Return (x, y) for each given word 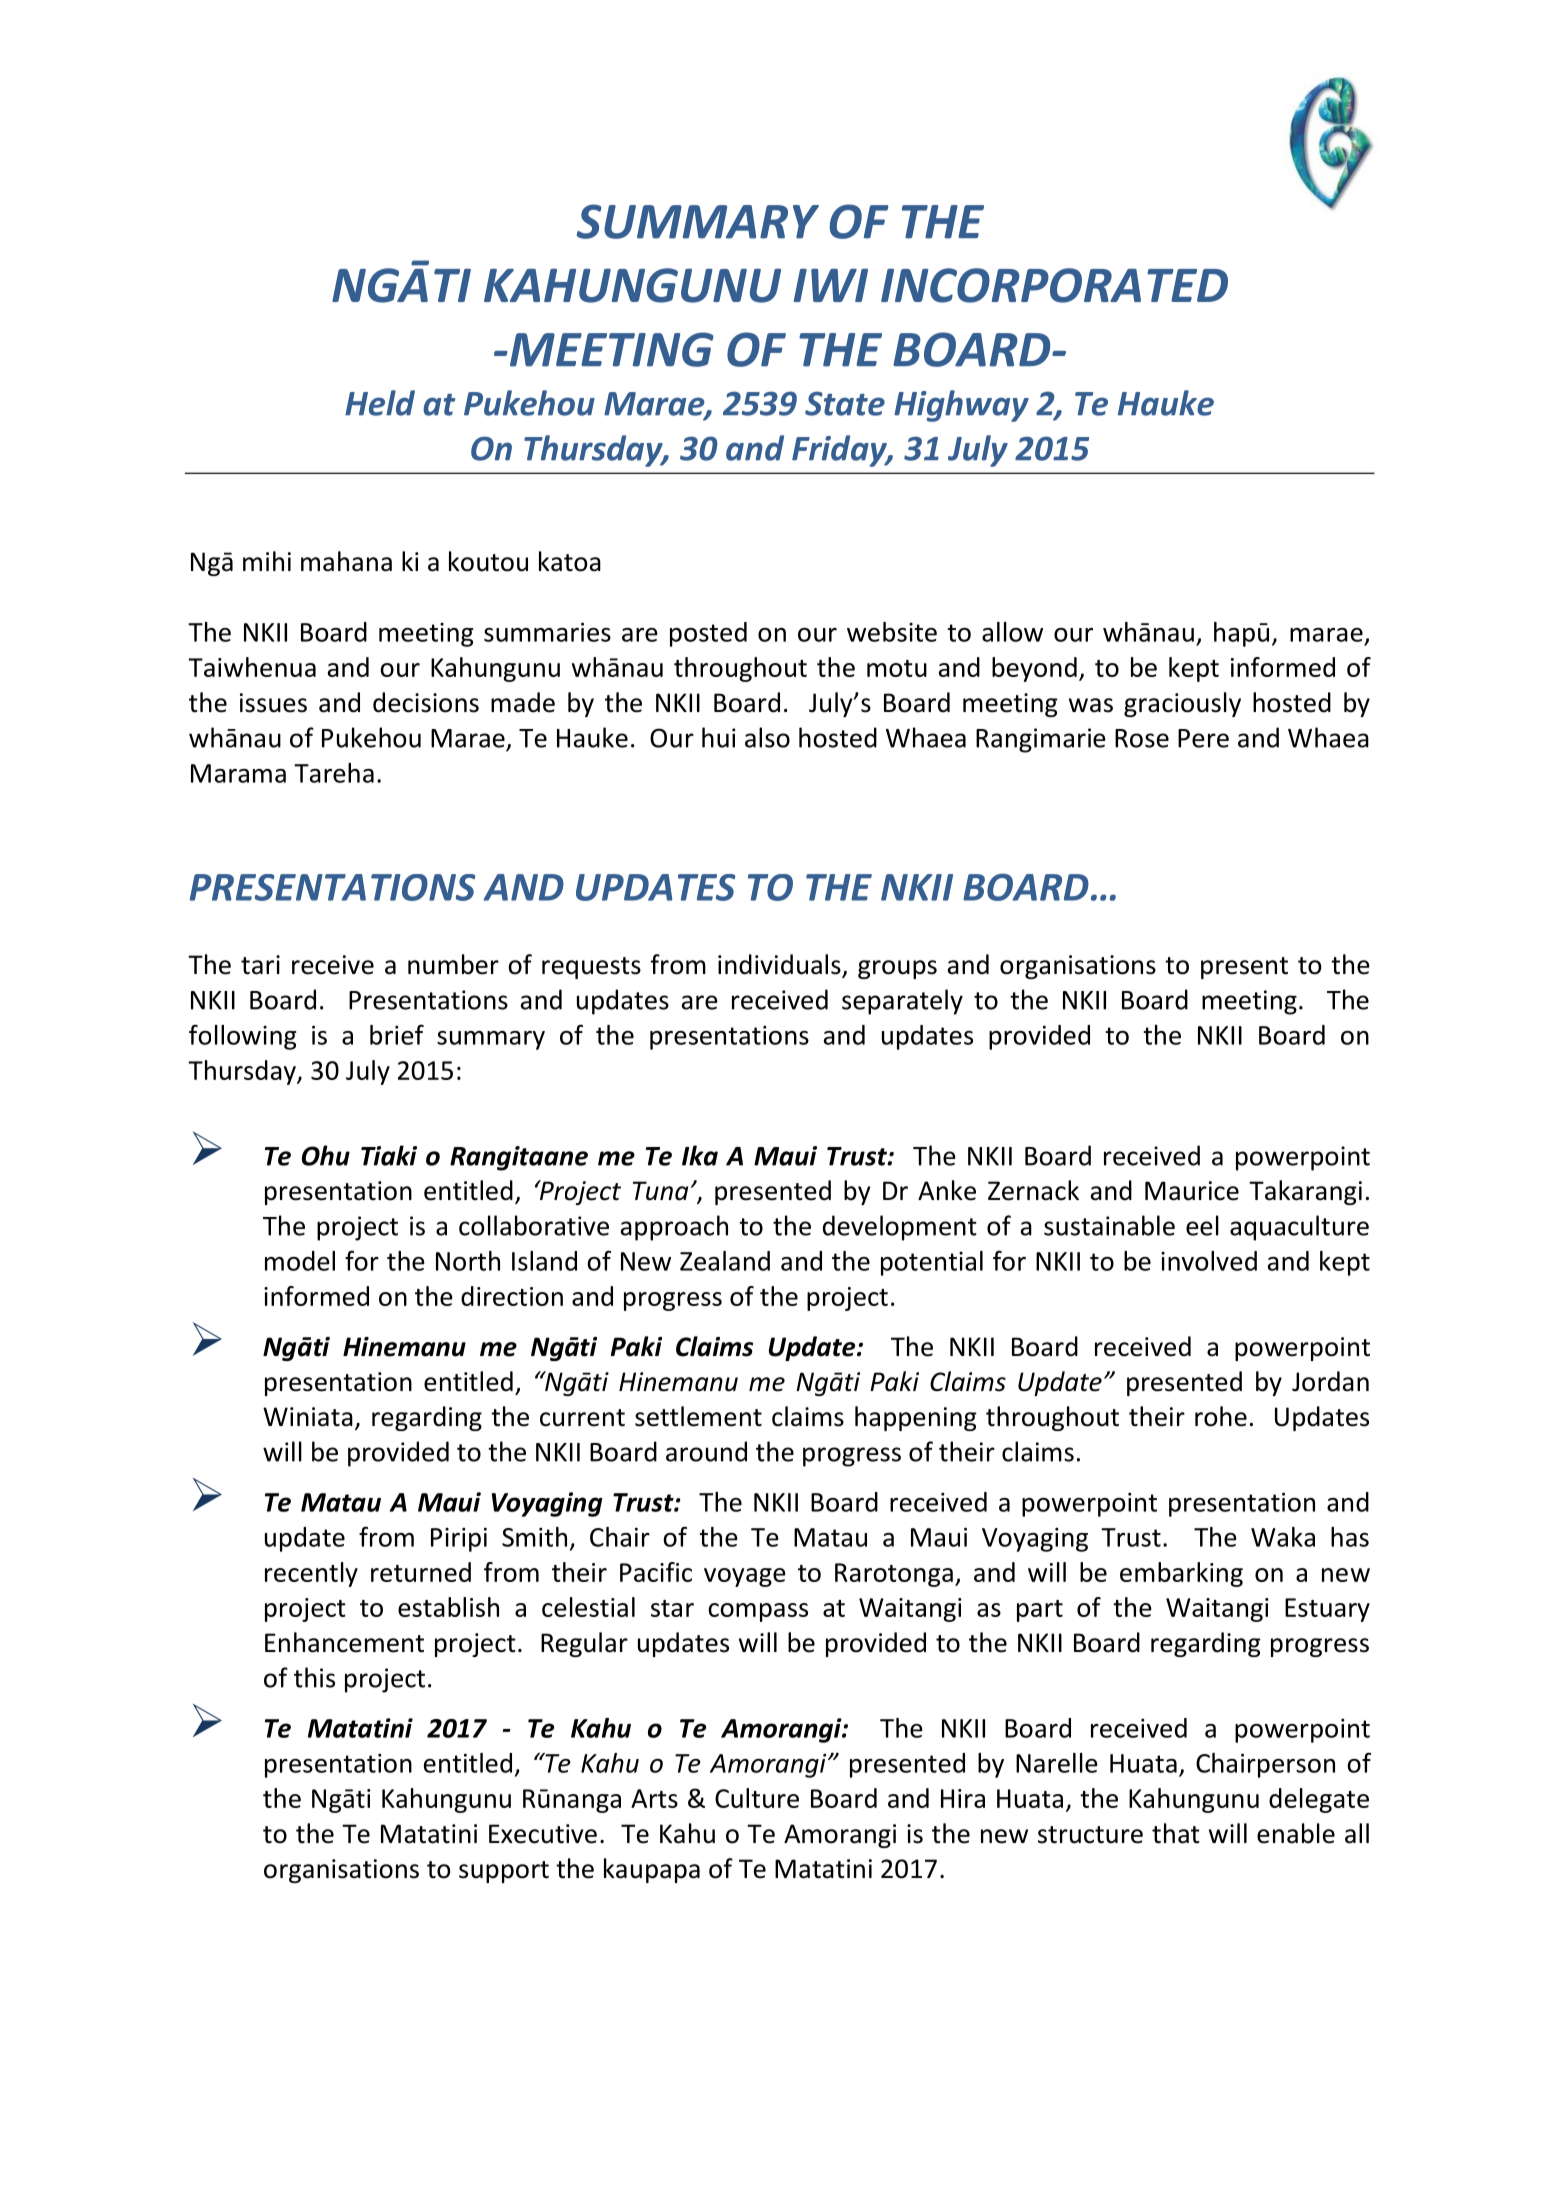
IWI (831, 285)
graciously (1182, 704)
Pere (1203, 738)
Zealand (725, 1261)
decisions (426, 702)
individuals (780, 965)
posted (708, 634)
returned (421, 1572)
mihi (267, 561)
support (504, 1872)
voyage (745, 1577)
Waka (1283, 1537)
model (300, 1261)
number (453, 964)
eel (1202, 1225)
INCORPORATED (1054, 285)
